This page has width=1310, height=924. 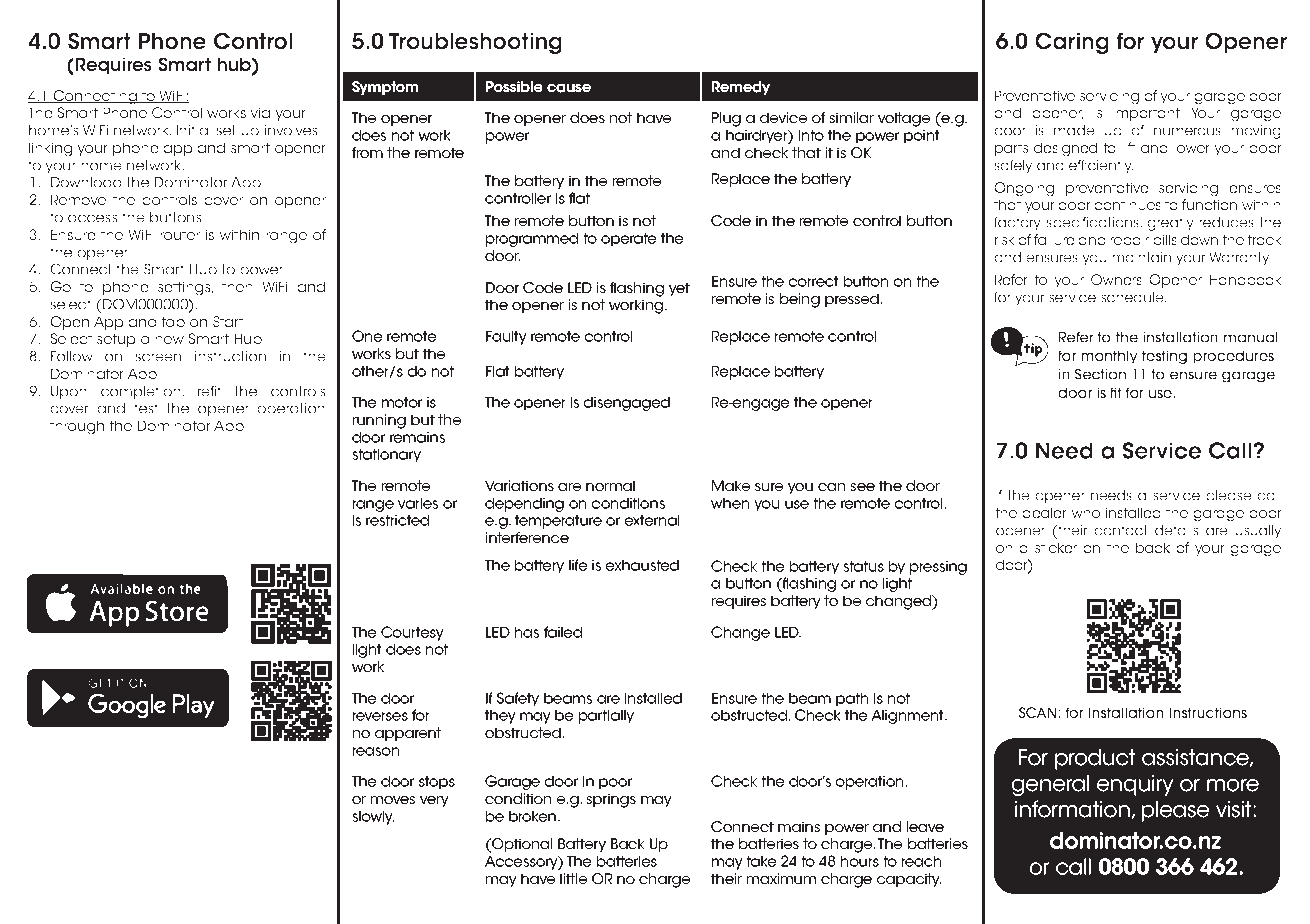 What do you see at coordinates (260, 112) in the page?
I see `via` at bounding box center [260, 112].
